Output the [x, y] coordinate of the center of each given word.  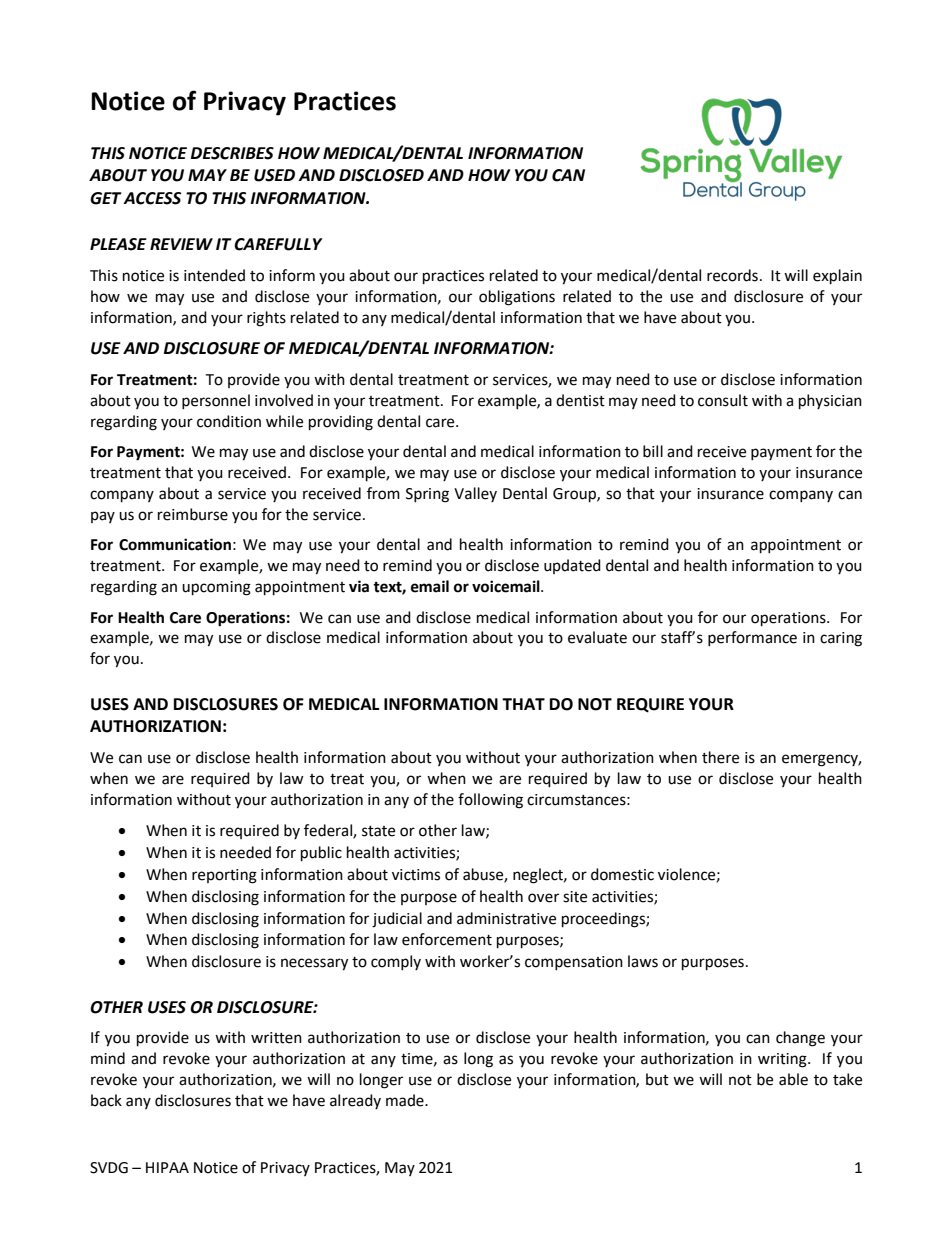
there [720, 757]
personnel [216, 401]
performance [752, 638]
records [732, 275]
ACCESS [152, 198]
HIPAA [167, 1167]
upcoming [216, 588]
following [490, 801]
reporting [224, 876]
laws [643, 961]
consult [723, 400]
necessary [314, 964]
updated [572, 566]
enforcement [447, 939]
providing [341, 423]
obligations [517, 298]
